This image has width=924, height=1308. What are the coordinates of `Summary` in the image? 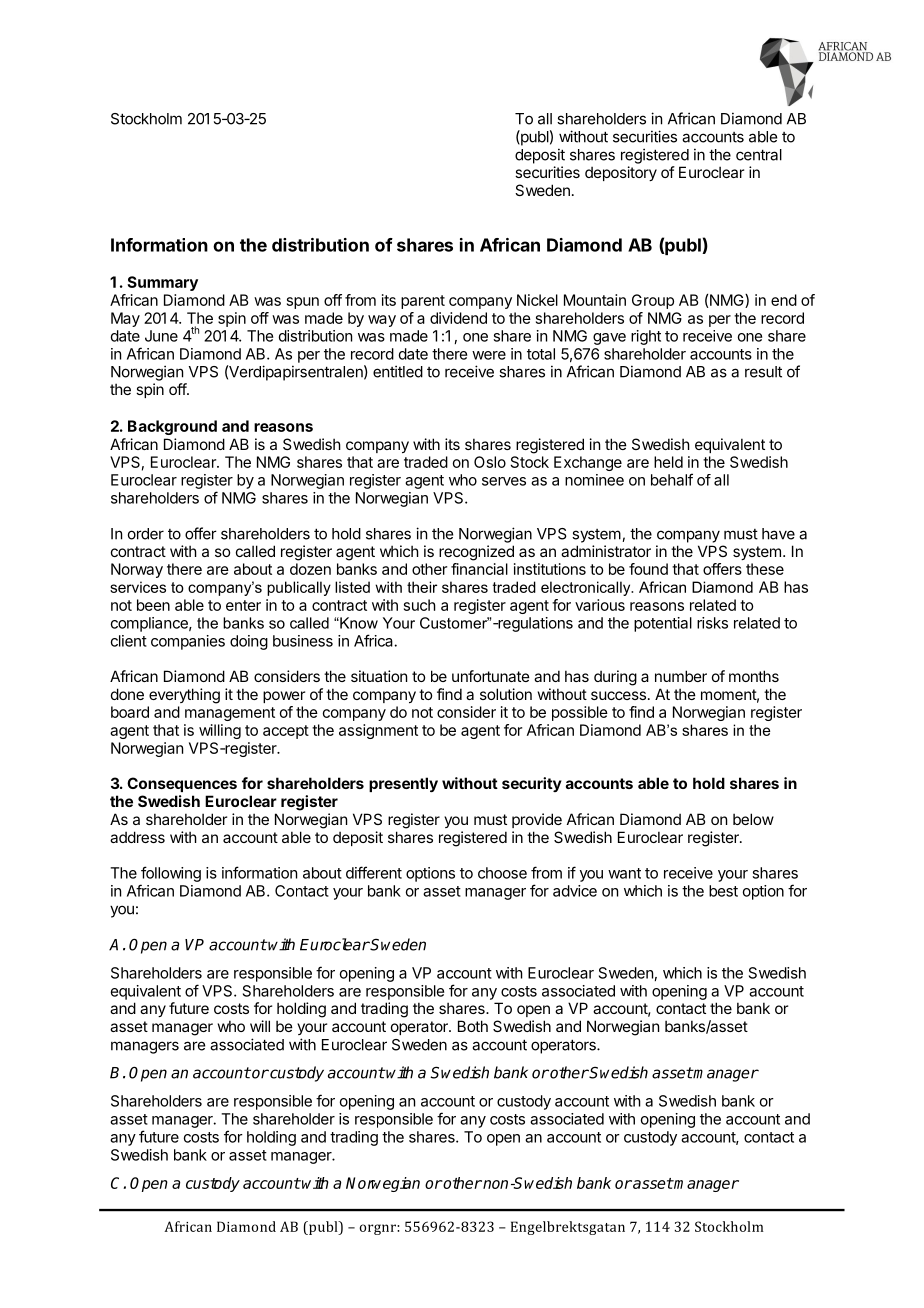 It's located at (162, 283).
